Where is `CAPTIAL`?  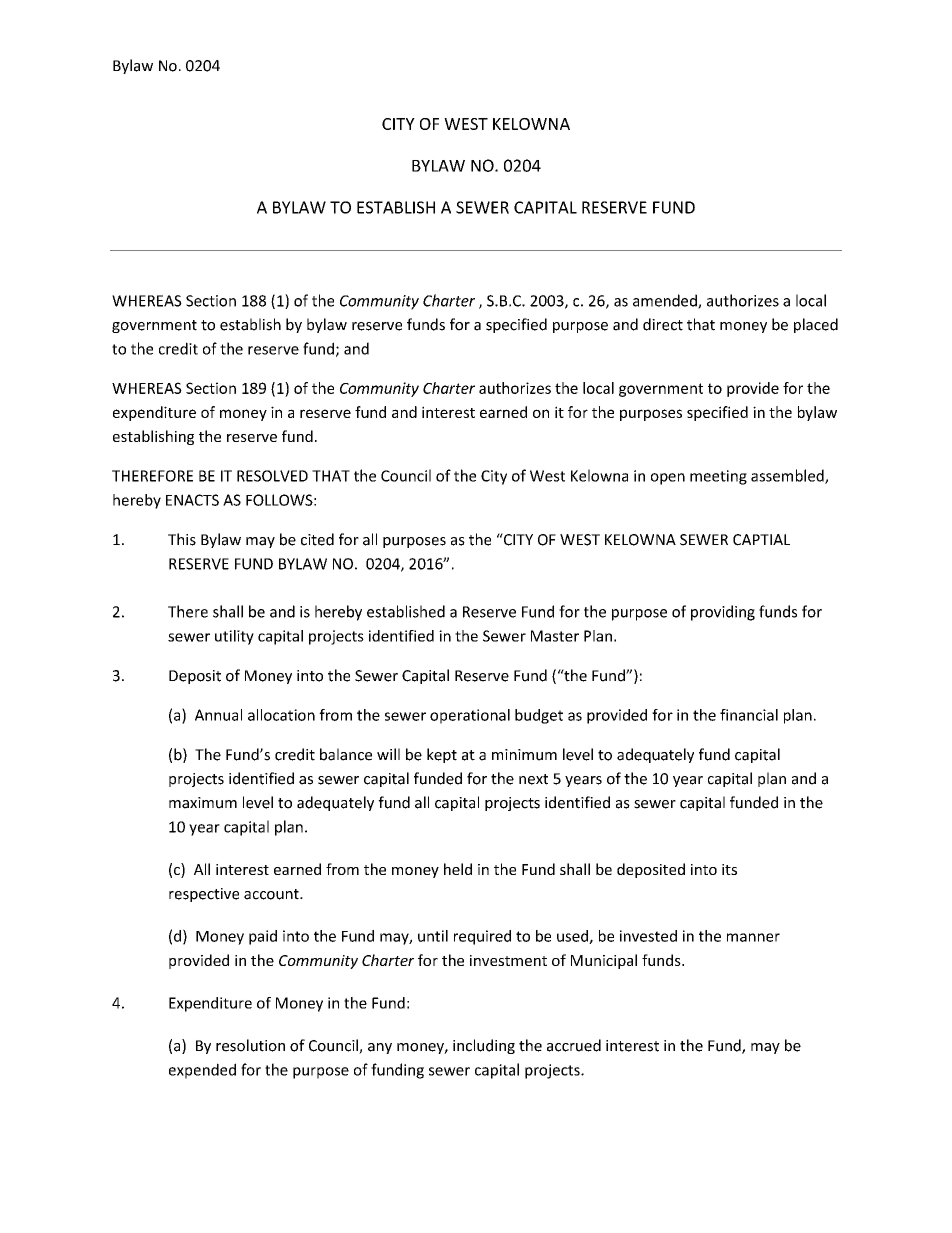
CAPTIAL is located at coordinates (761, 540).
